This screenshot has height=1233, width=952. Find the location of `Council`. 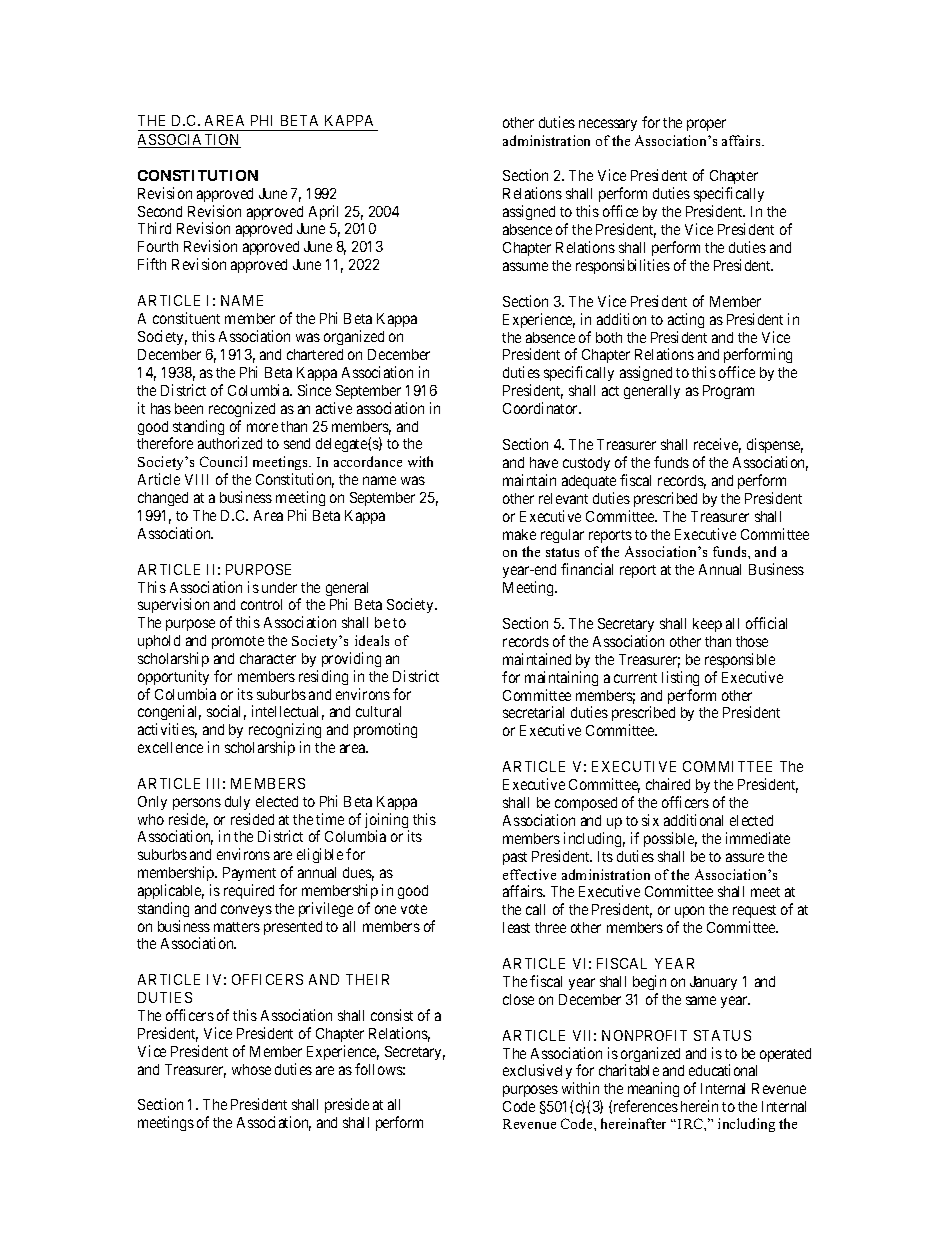

Council is located at coordinates (223, 461).
